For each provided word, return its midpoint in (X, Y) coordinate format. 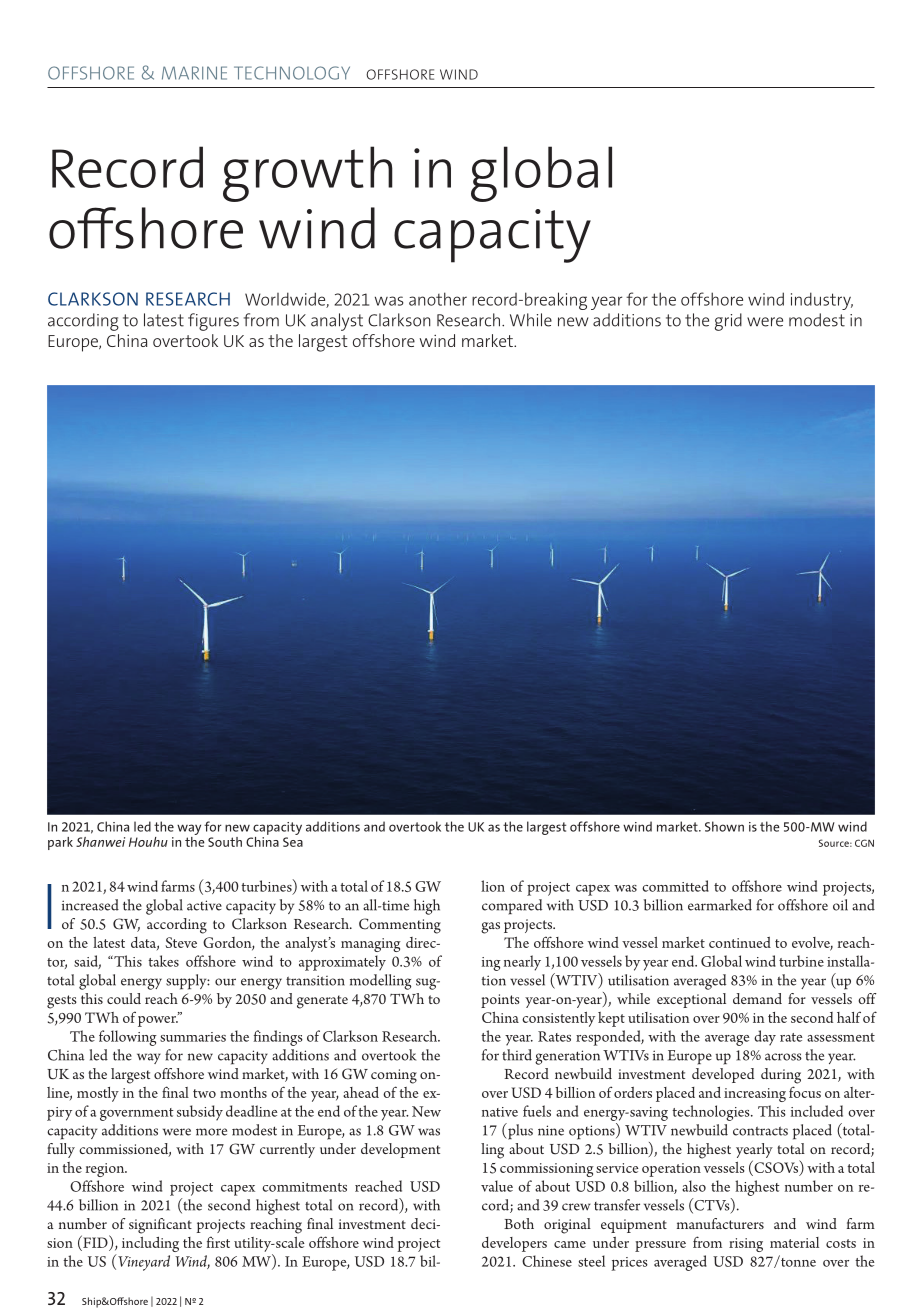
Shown (724, 826)
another (438, 299)
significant (160, 1226)
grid (728, 322)
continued (740, 942)
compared (512, 907)
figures (213, 322)
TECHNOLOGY (292, 73)
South (225, 842)
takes (163, 961)
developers (514, 1244)
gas (490, 928)
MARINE (194, 73)
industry (822, 301)
